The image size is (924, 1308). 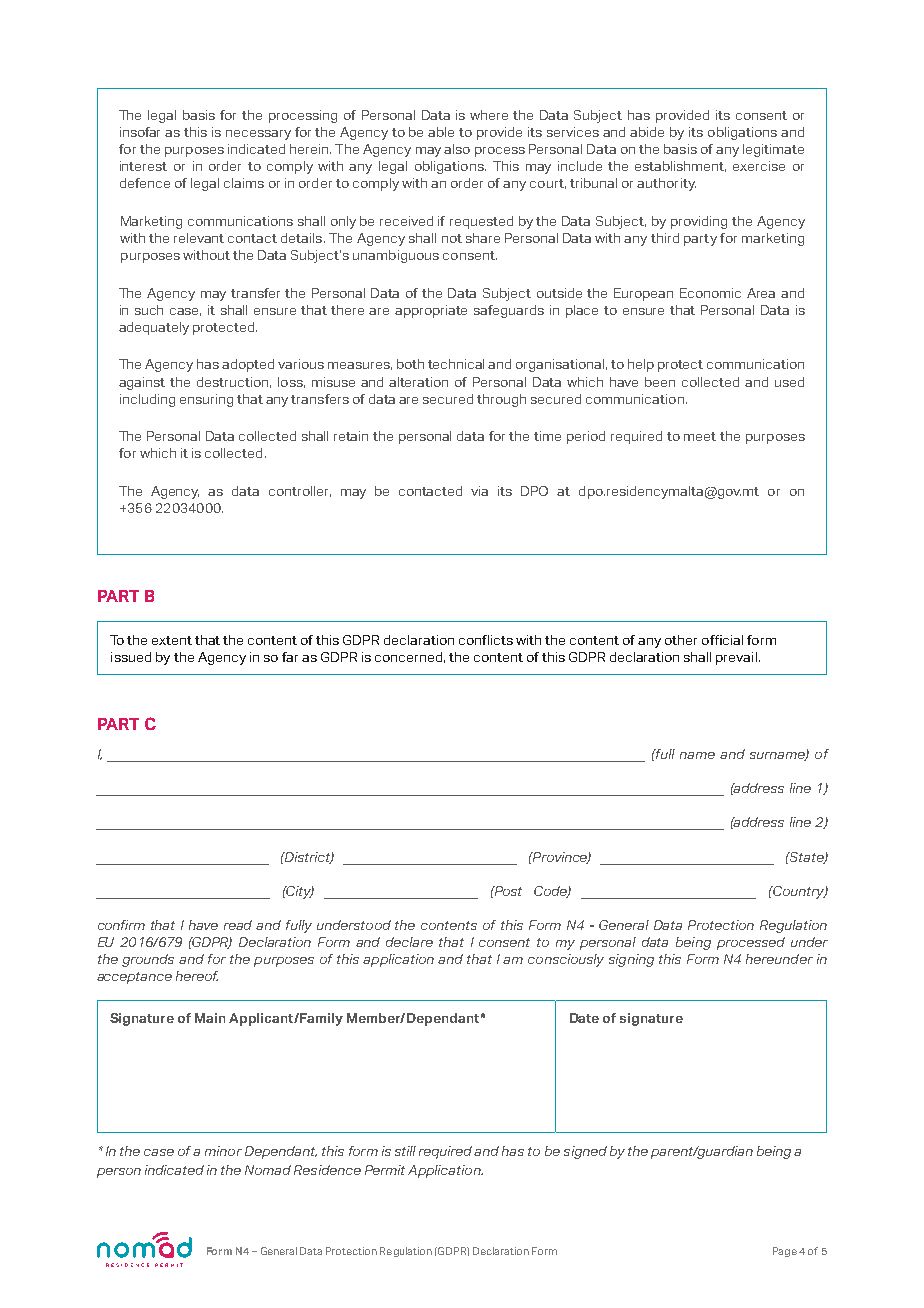 What do you see at coordinates (385, 1170) in the page?
I see `Permit` at bounding box center [385, 1170].
